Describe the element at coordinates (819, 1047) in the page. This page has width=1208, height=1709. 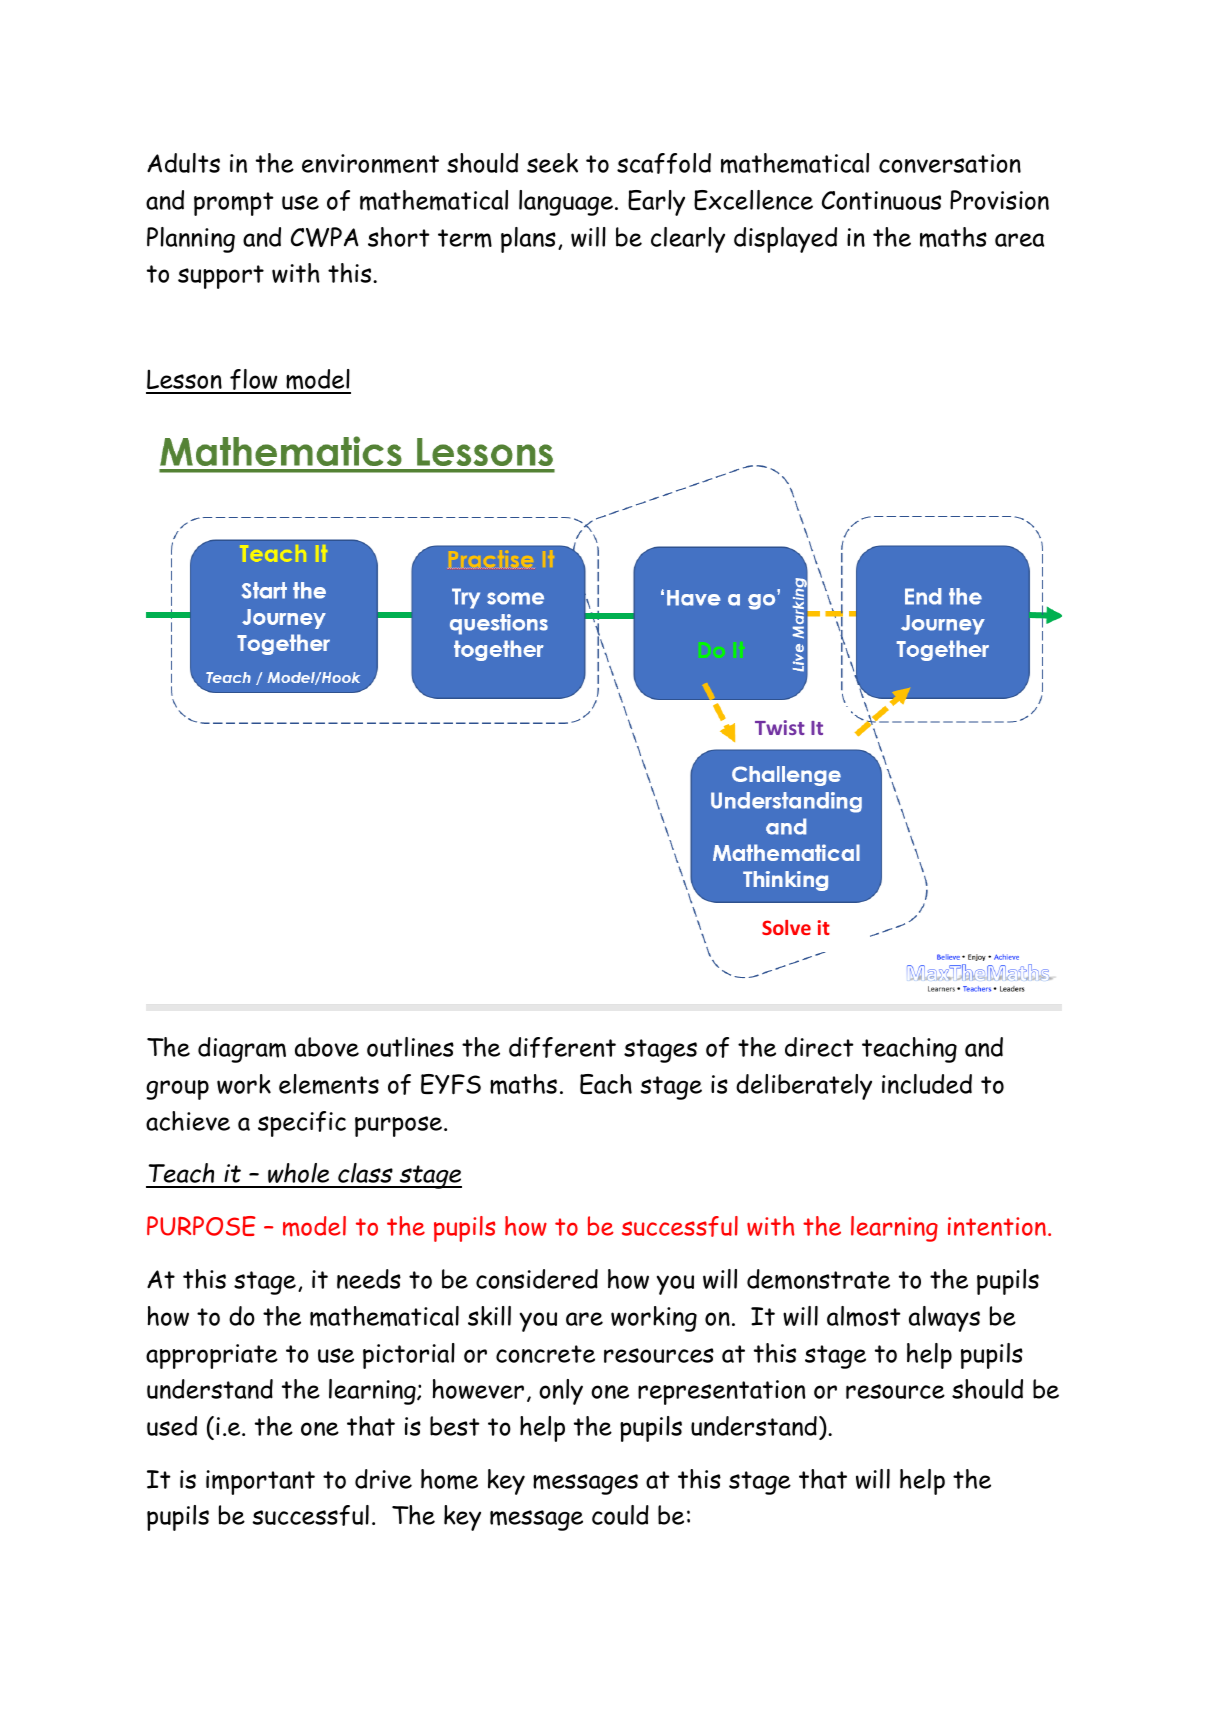
I see `direct` at that location.
